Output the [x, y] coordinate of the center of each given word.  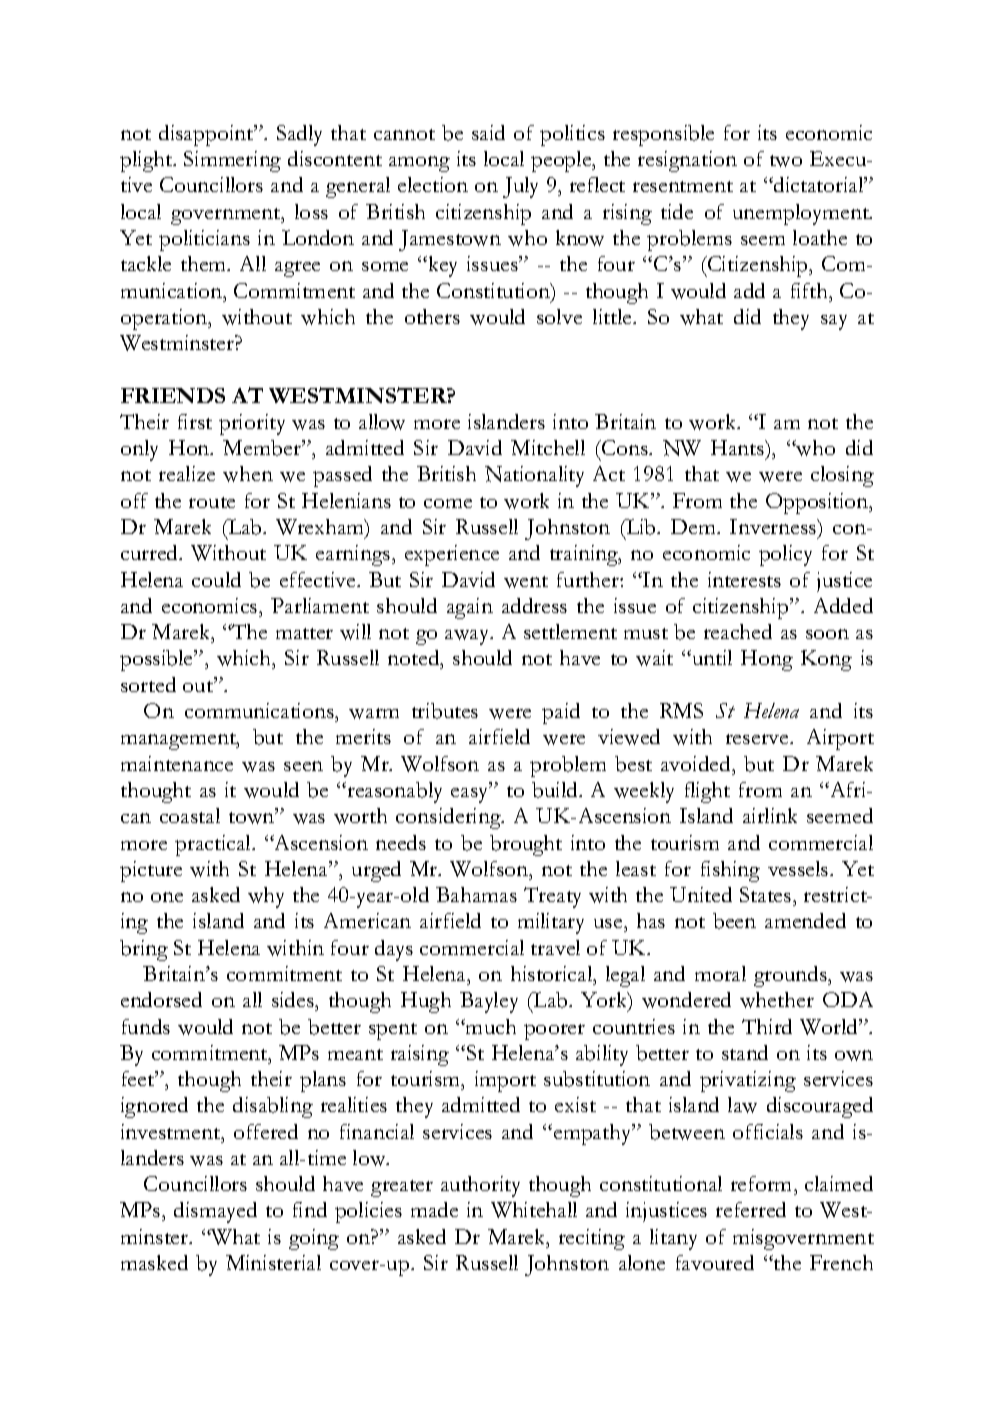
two [786, 161]
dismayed [215, 1212]
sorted [148, 684]
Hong [767, 660]
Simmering [232, 161]
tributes [445, 711]
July [520, 187]
